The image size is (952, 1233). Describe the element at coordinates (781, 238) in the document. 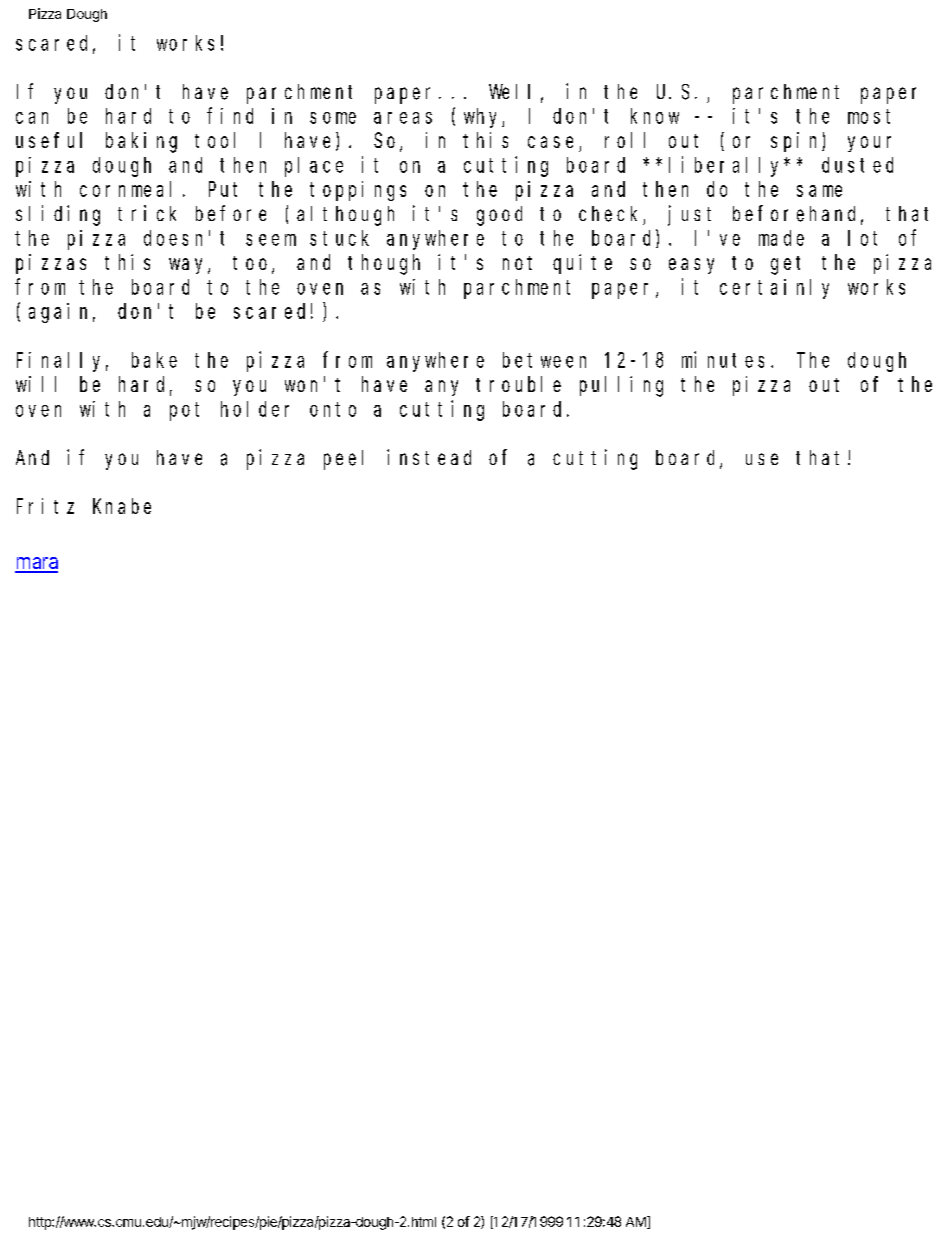

I see `made` at that location.
